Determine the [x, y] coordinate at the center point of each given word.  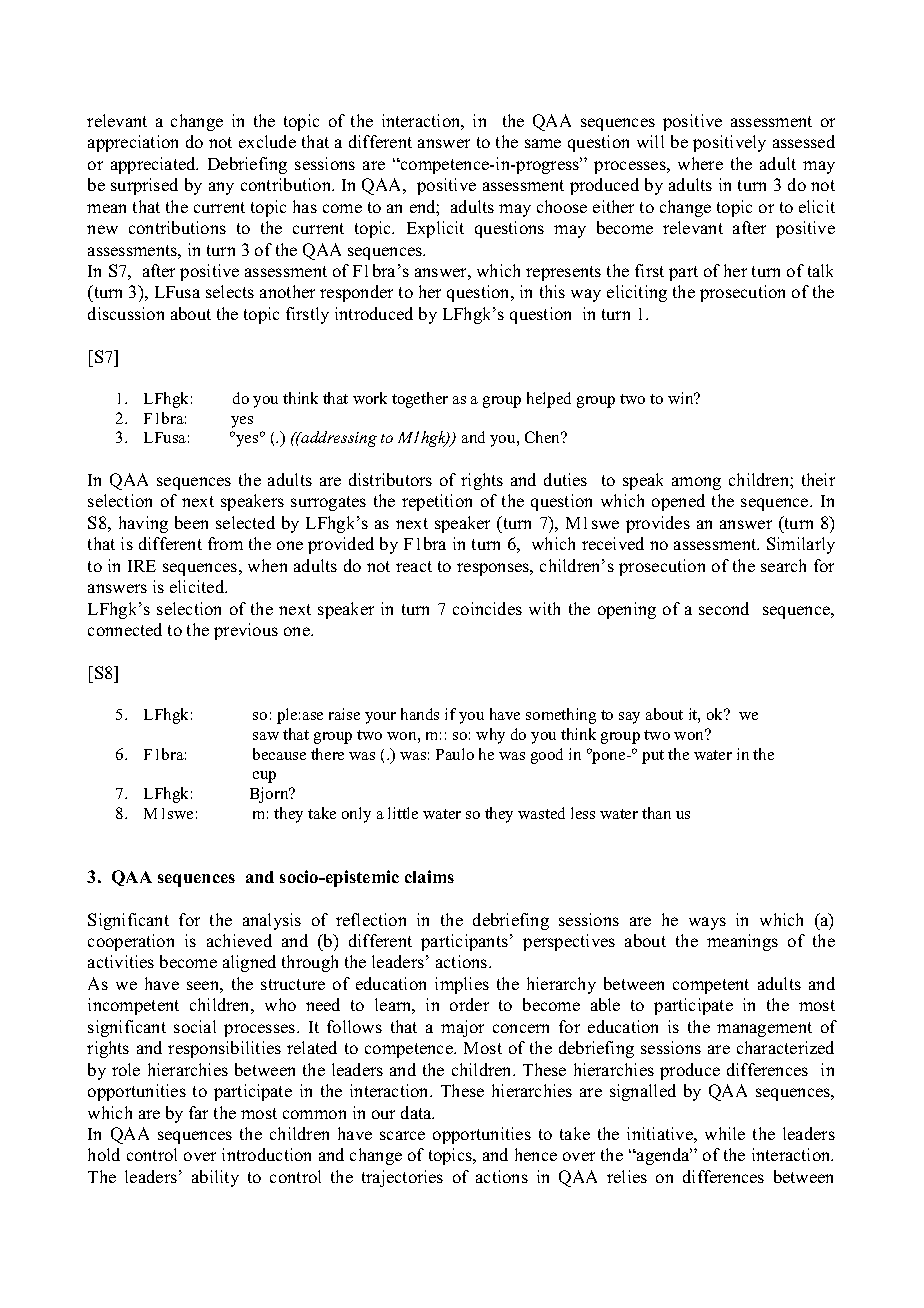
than [656, 813]
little [403, 813]
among [696, 483]
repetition [437, 502]
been [191, 522]
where [700, 163]
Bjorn [270, 795]
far [198, 1112]
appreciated [154, 165]
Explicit [435, 229]
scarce [402, 1135]
